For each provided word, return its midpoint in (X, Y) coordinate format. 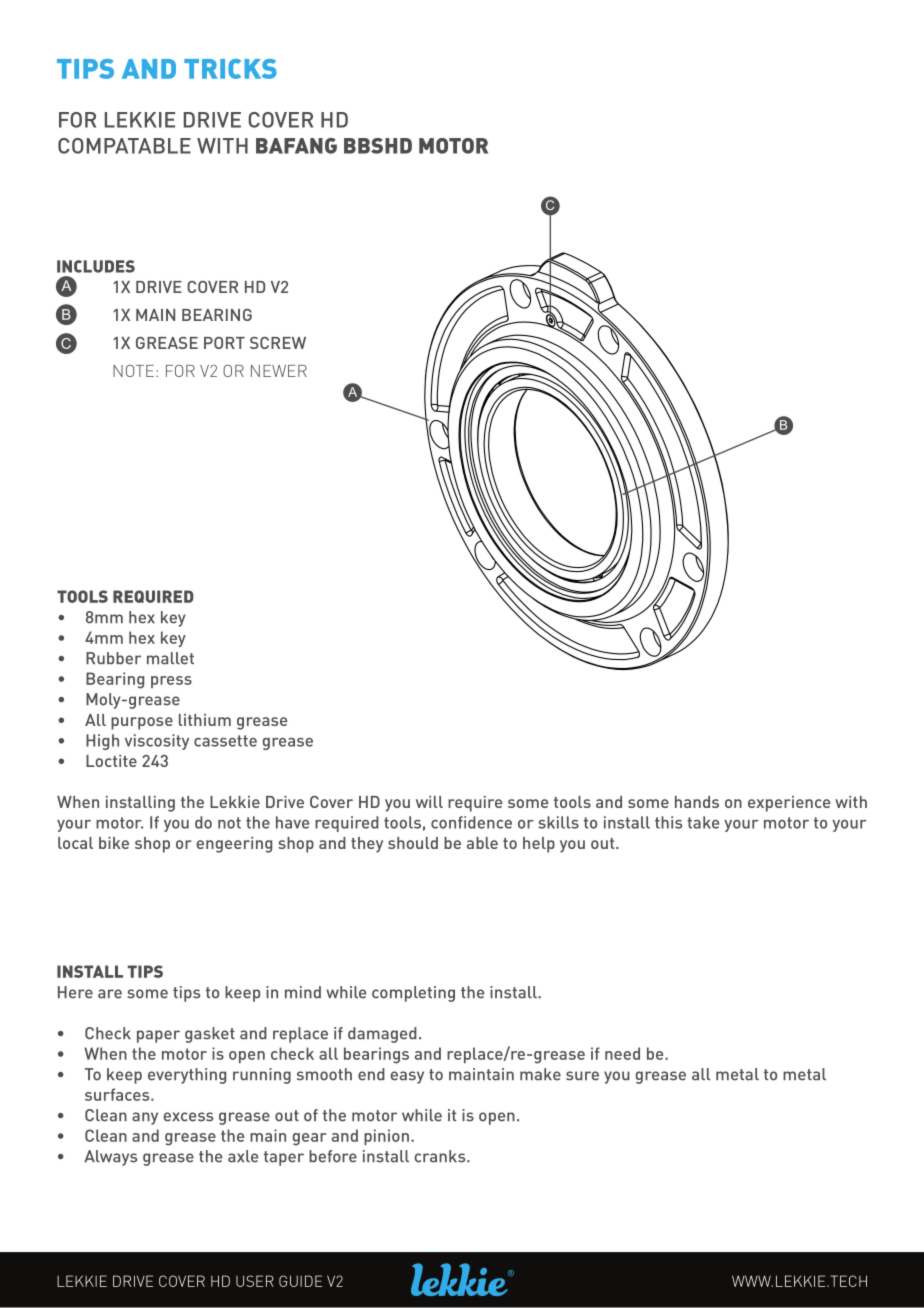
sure (582, 1076)
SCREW (278, 343)
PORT (224, 343)
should (413, 843)
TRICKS (230, 69)
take (703, 822)
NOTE (133, 371)
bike (114, 843)
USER (255, 1281)
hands (697, 802)
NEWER (279, 371)
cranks (441, 1156)
